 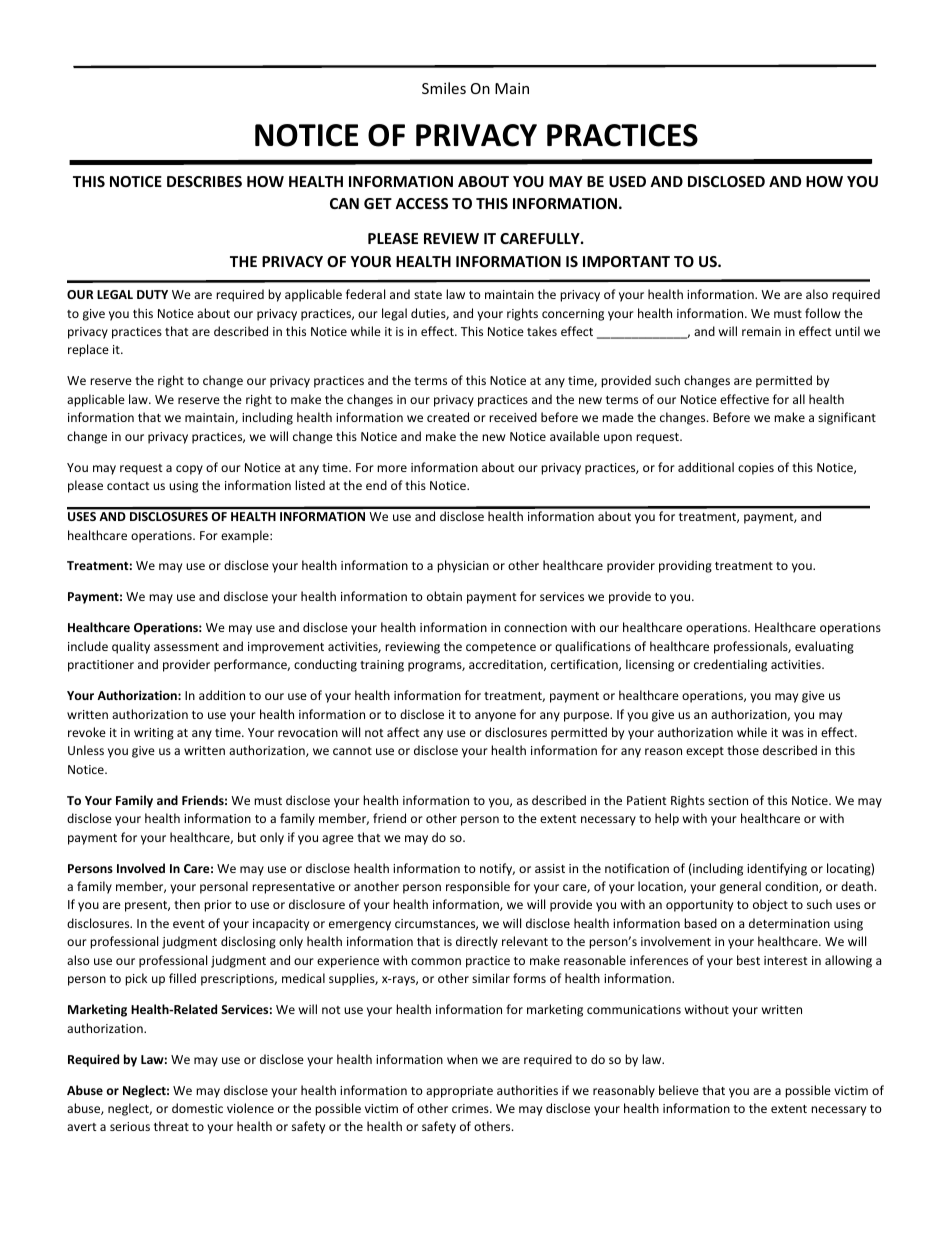 I want to click on created, so click(x=448, y=417).
